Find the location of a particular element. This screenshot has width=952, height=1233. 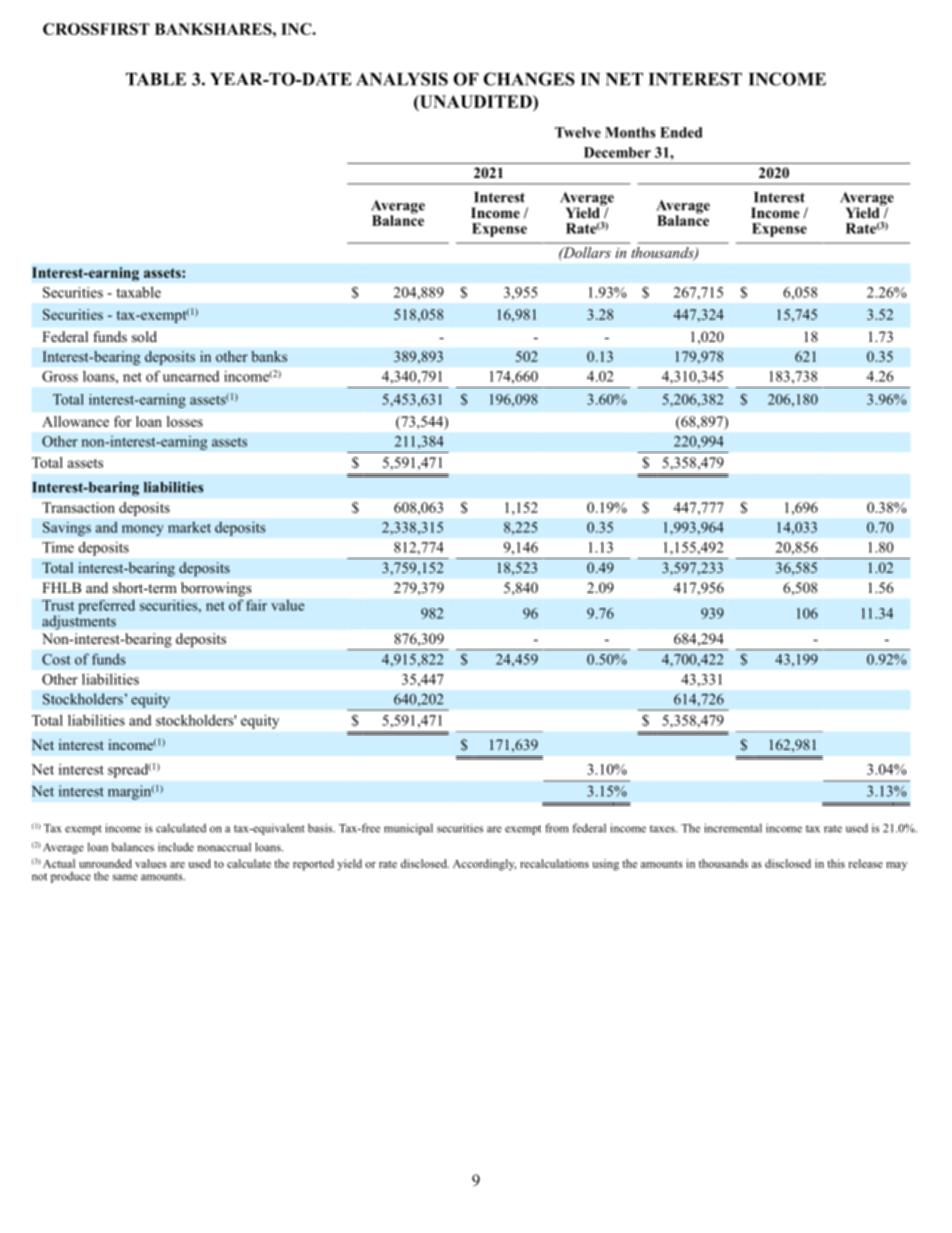

Cost is located at coordinates (56, 659).
